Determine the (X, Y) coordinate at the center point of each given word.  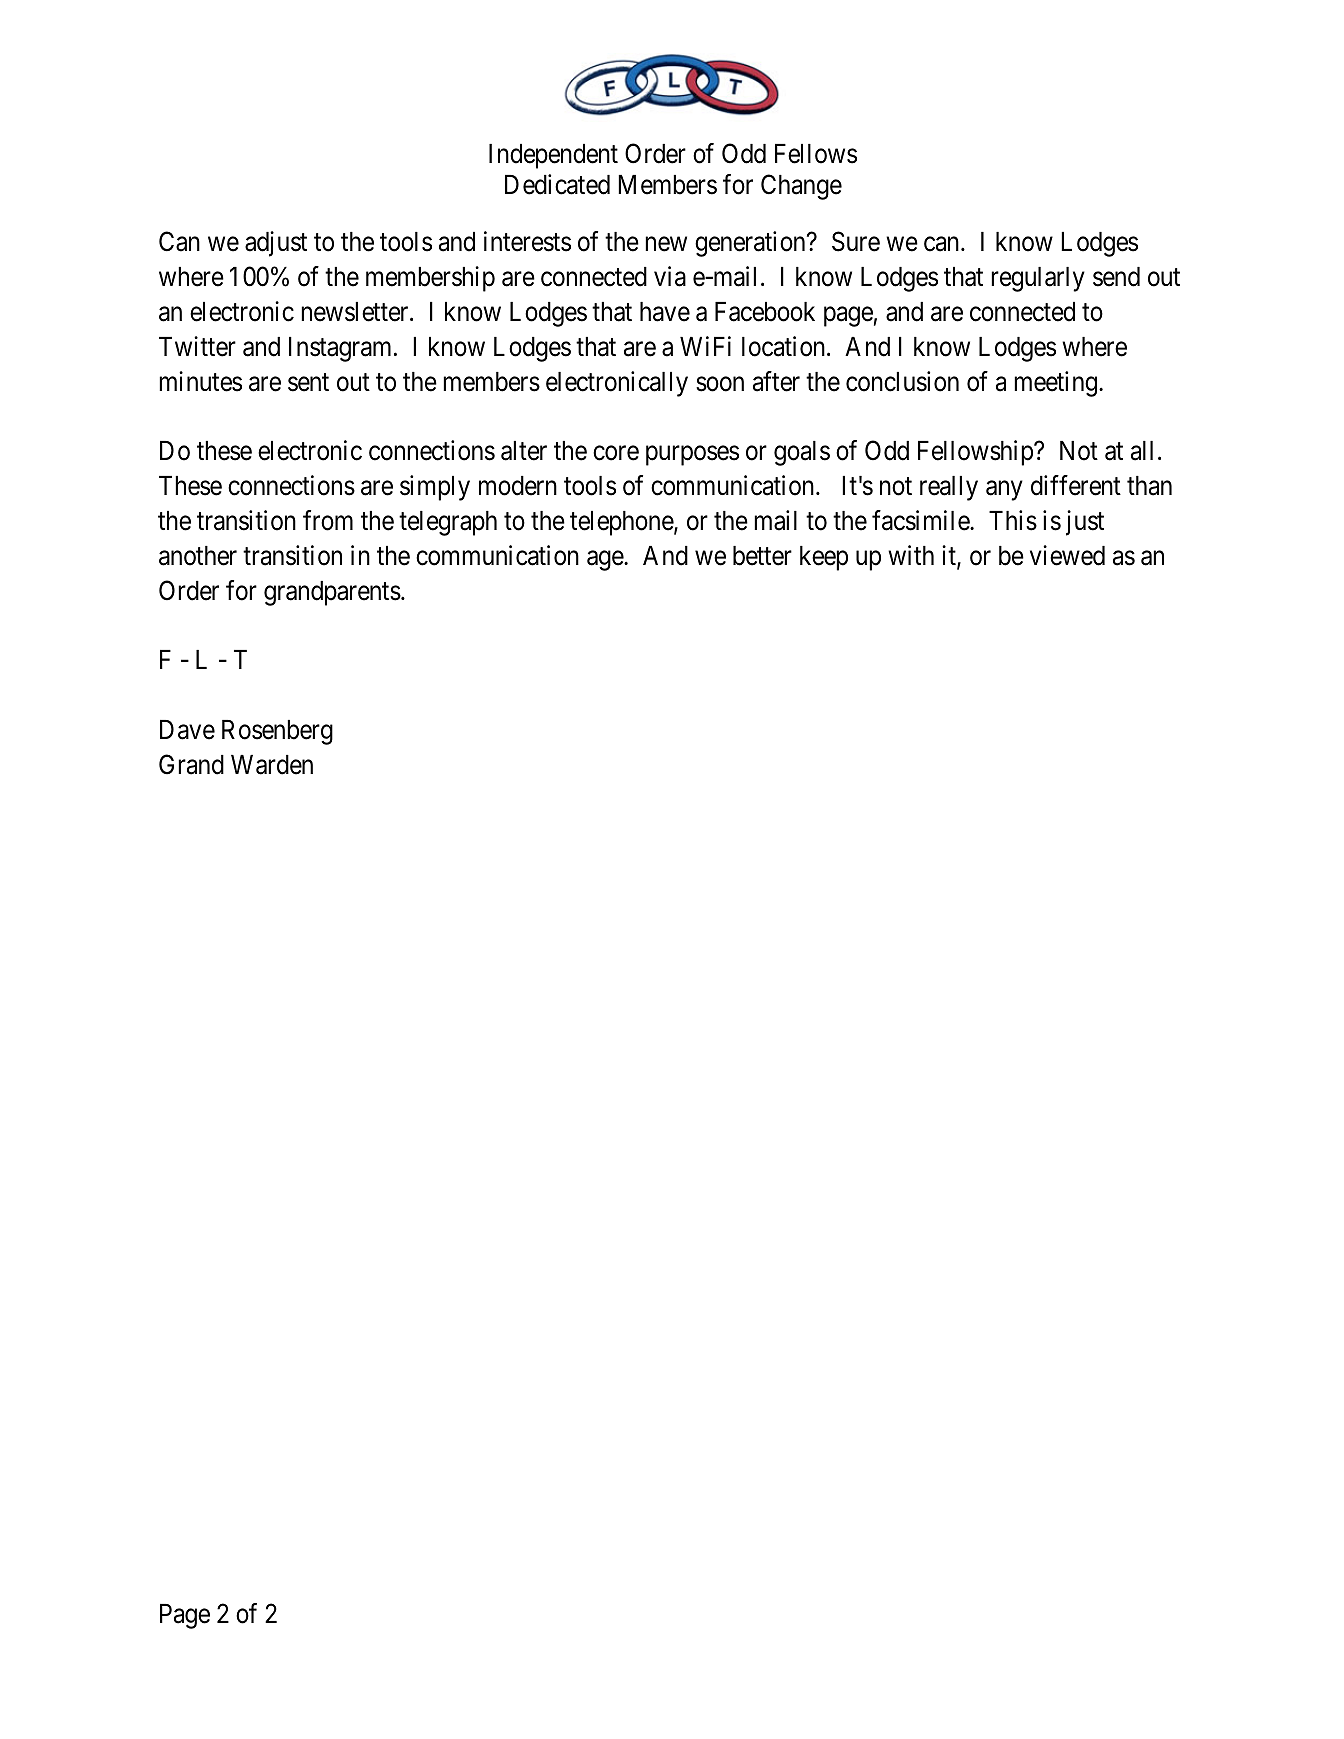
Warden (272, 765)
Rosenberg (277, 732)
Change (801, 187)
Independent (553, 156)
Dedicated (557, 184)
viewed (1067, 555)
